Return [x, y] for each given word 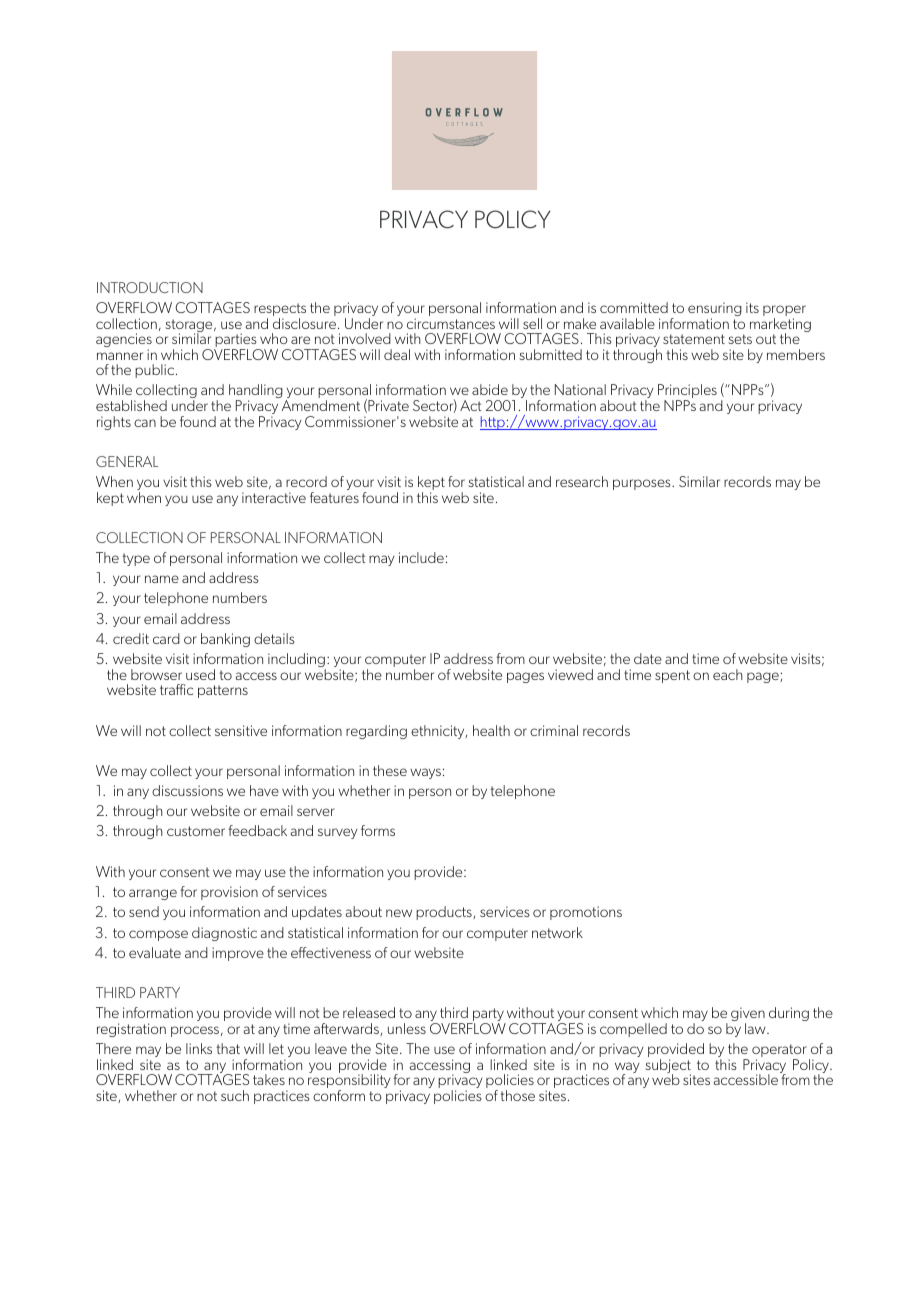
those [517, 1095]
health [491, 730]
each [728, 674]
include [421, 557]
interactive [274, 497]
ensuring [715, 310]
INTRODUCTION [150, 287]
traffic [176, 689]
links [199, 1048]
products [445, 913]
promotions [586, 913]
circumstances [451, 323]
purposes [643, 484]
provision [229, 893]
